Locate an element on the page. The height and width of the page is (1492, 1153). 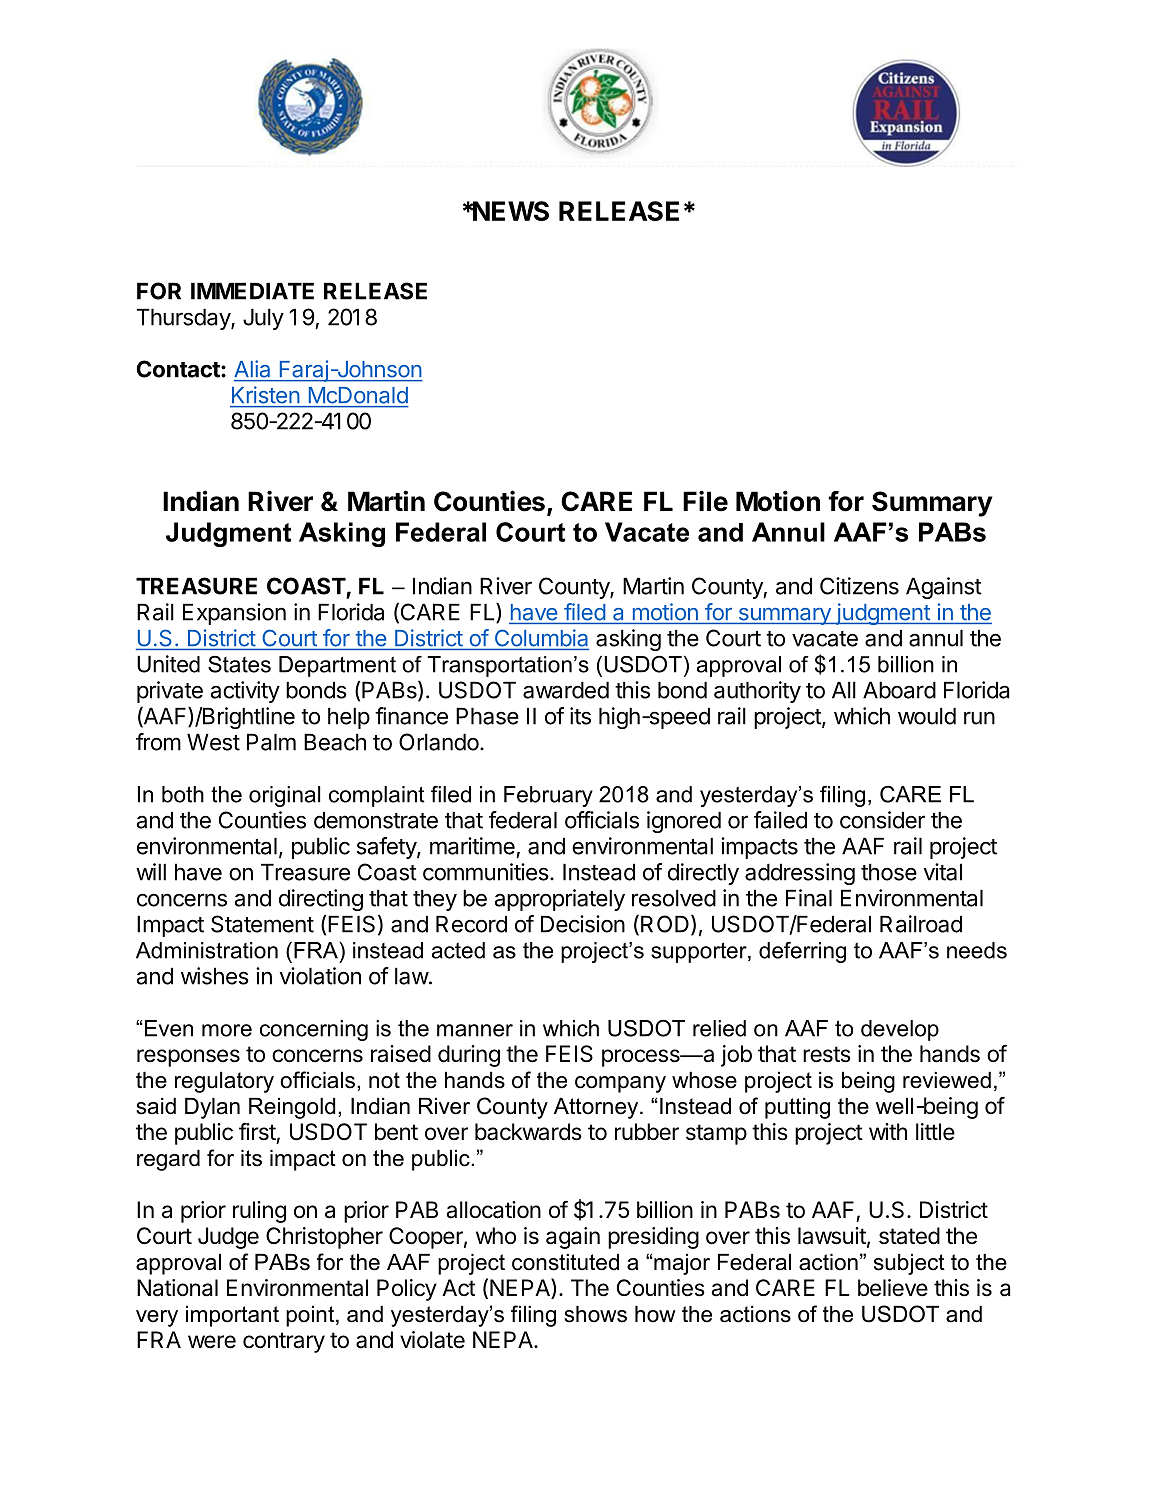
rests is located at coordinates (827, 1054).
